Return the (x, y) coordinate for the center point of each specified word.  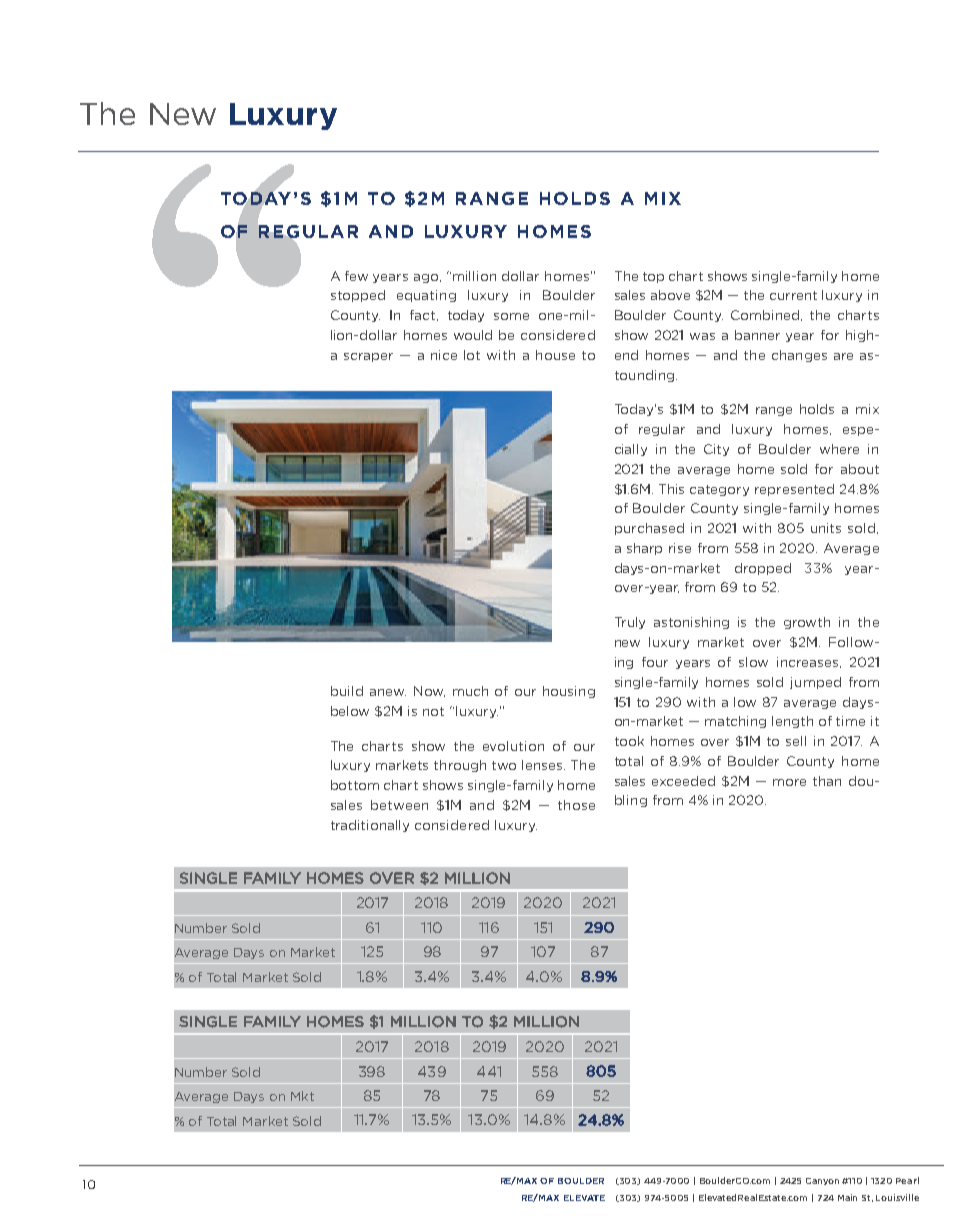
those (576, 805)
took (629, 741)
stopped (358, 296)
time (850, 721)
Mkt (302, 1096)
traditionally (370, 826)
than (827, 781)
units (826, 528)
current (793, 295)
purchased (649, 529)
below (350, 711)
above (670, 295)
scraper (368, 357)
